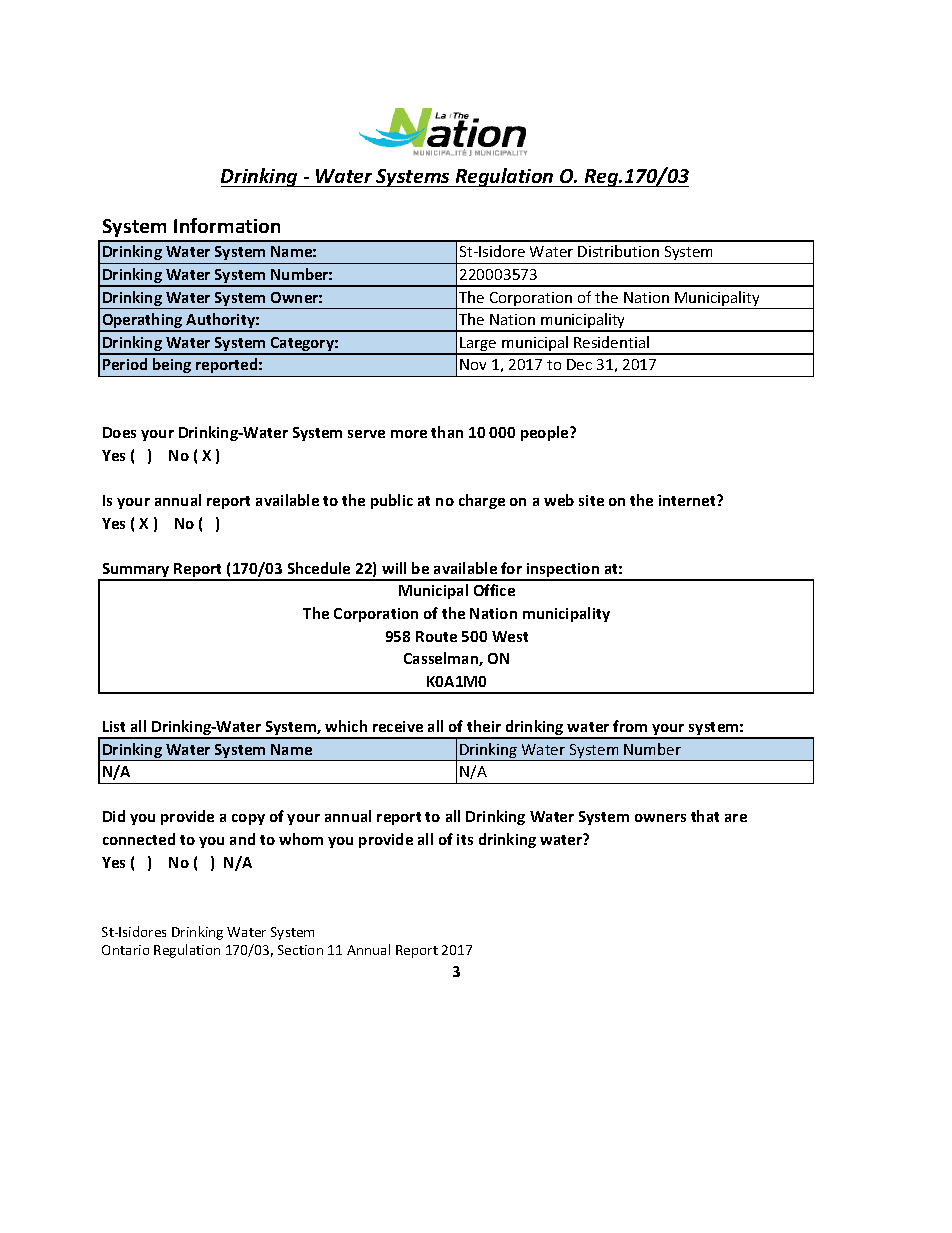  I want to click on Does, so click(119, 432).
